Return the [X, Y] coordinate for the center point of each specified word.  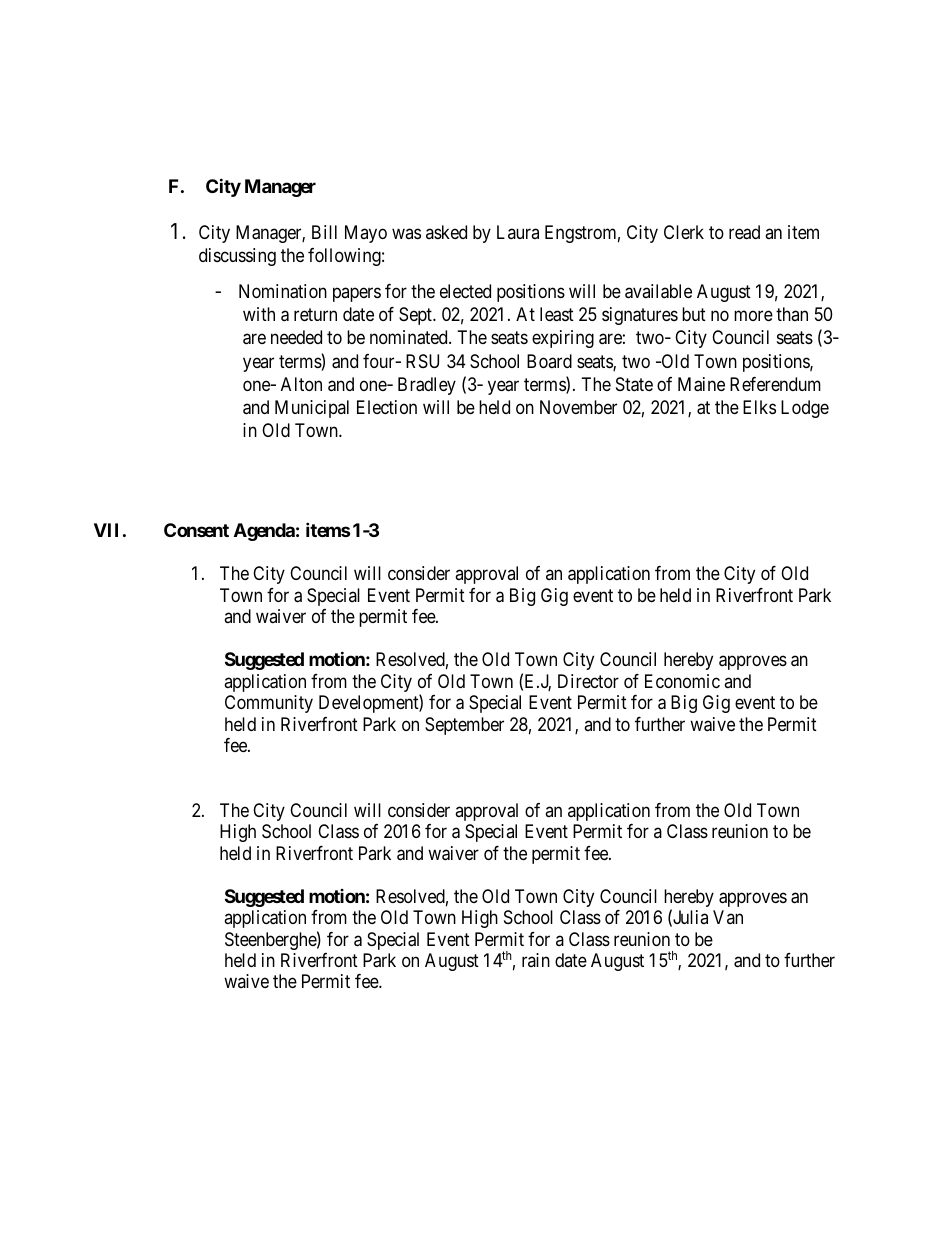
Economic [682, 681]
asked [446, 232]
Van [728, 917]
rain [536, 960]
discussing [237, 257]
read [744, 232]
